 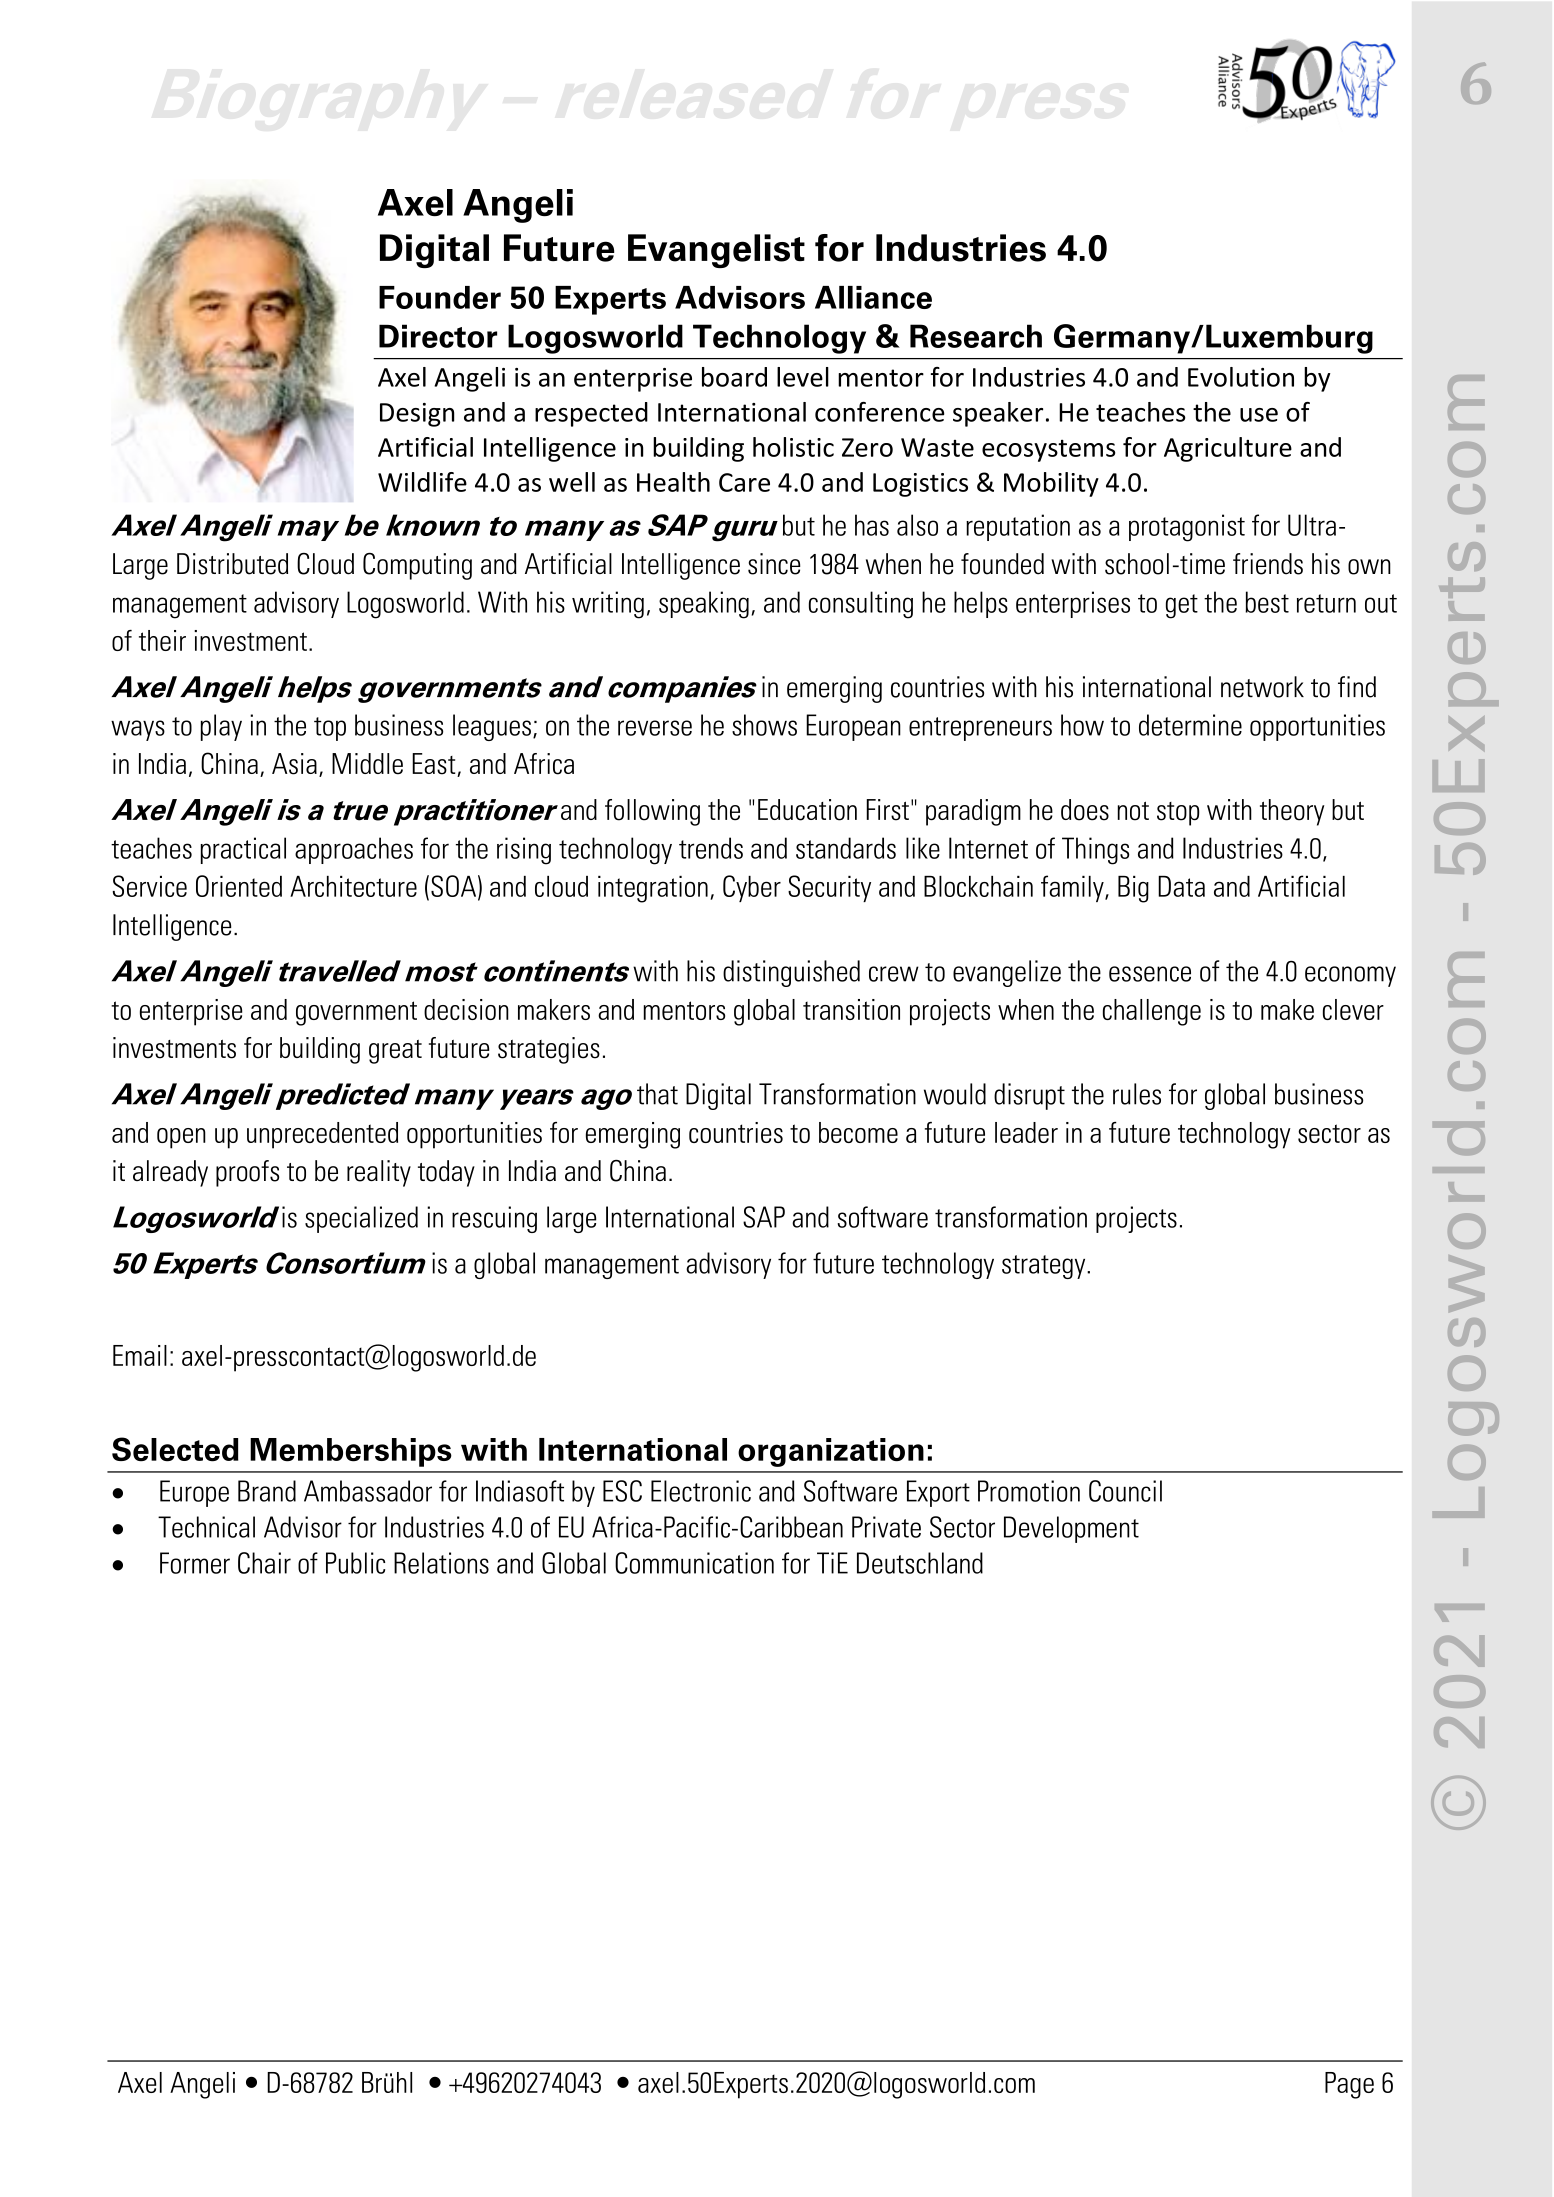 What do you see at coordinates (1241, 377) in the screenshot?
I see `Evolution` at bounding box center [1241, 377].
